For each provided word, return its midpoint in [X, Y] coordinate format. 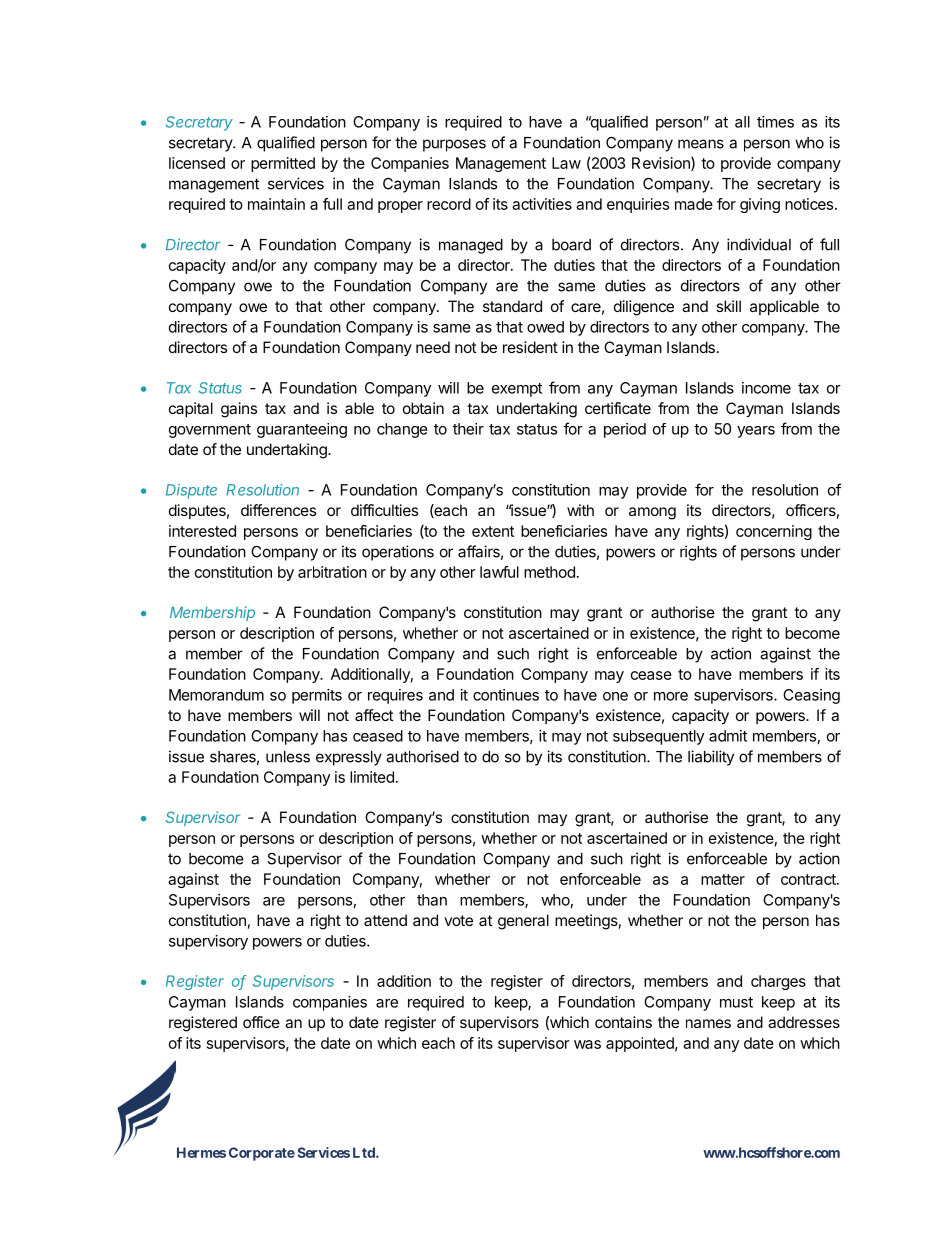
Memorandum [216, 695]
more [671, 696]
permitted [283, 164]
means [701, 144]
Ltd [365, 1152]
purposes [454, 145]
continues [506, 695]
